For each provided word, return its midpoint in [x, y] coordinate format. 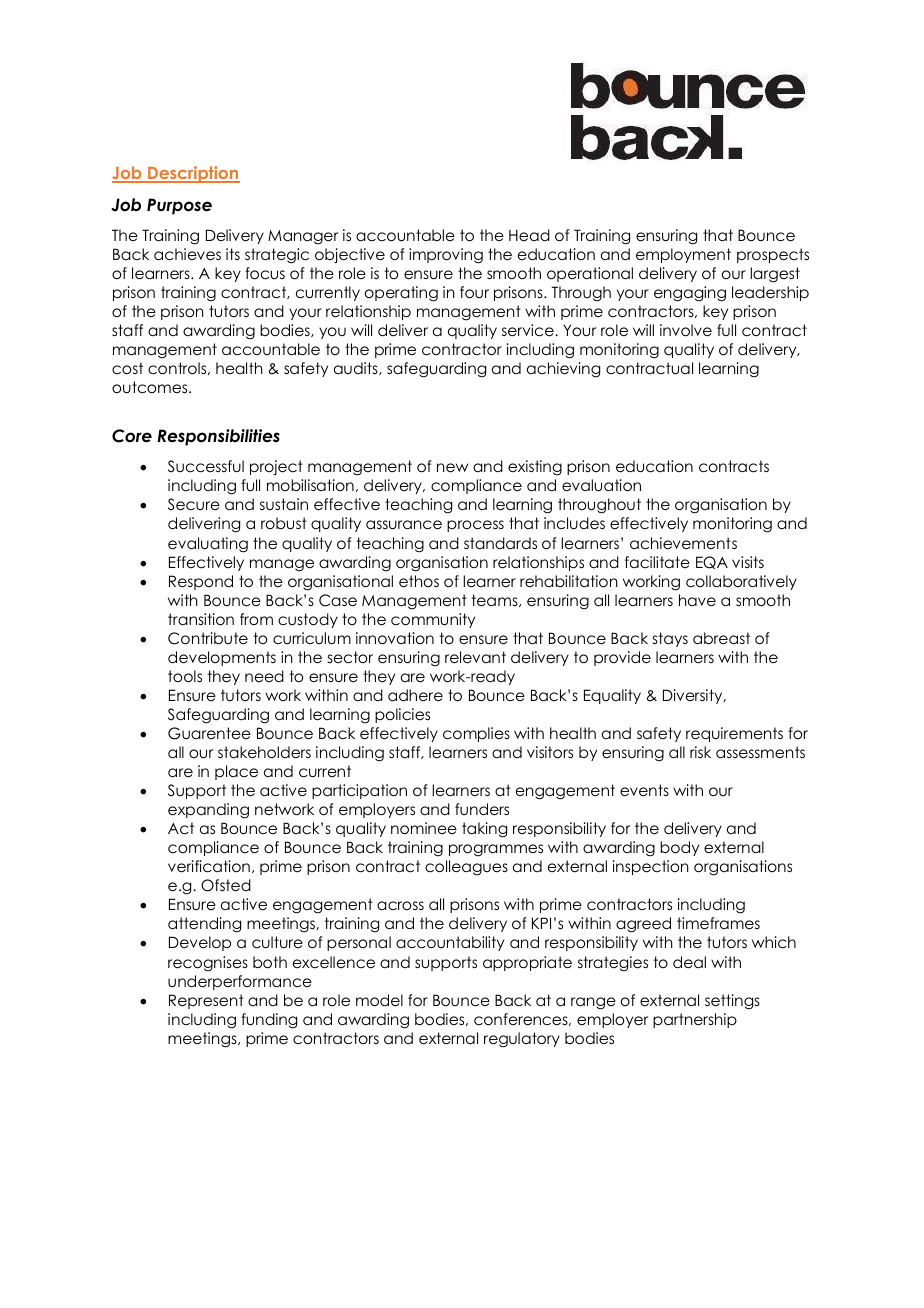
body [679, 848]
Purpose [179, 206]
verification [209, 866]
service [529, 330]
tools [185, 676]
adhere [415, 695]
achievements [683, 543]
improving [446, 256]
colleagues [466, 868]
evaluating [208, 545]
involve [686, 330]
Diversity [694, 696]
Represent [206, 1001]
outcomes [151, 387]
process [475, 526]
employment [683, 255]
